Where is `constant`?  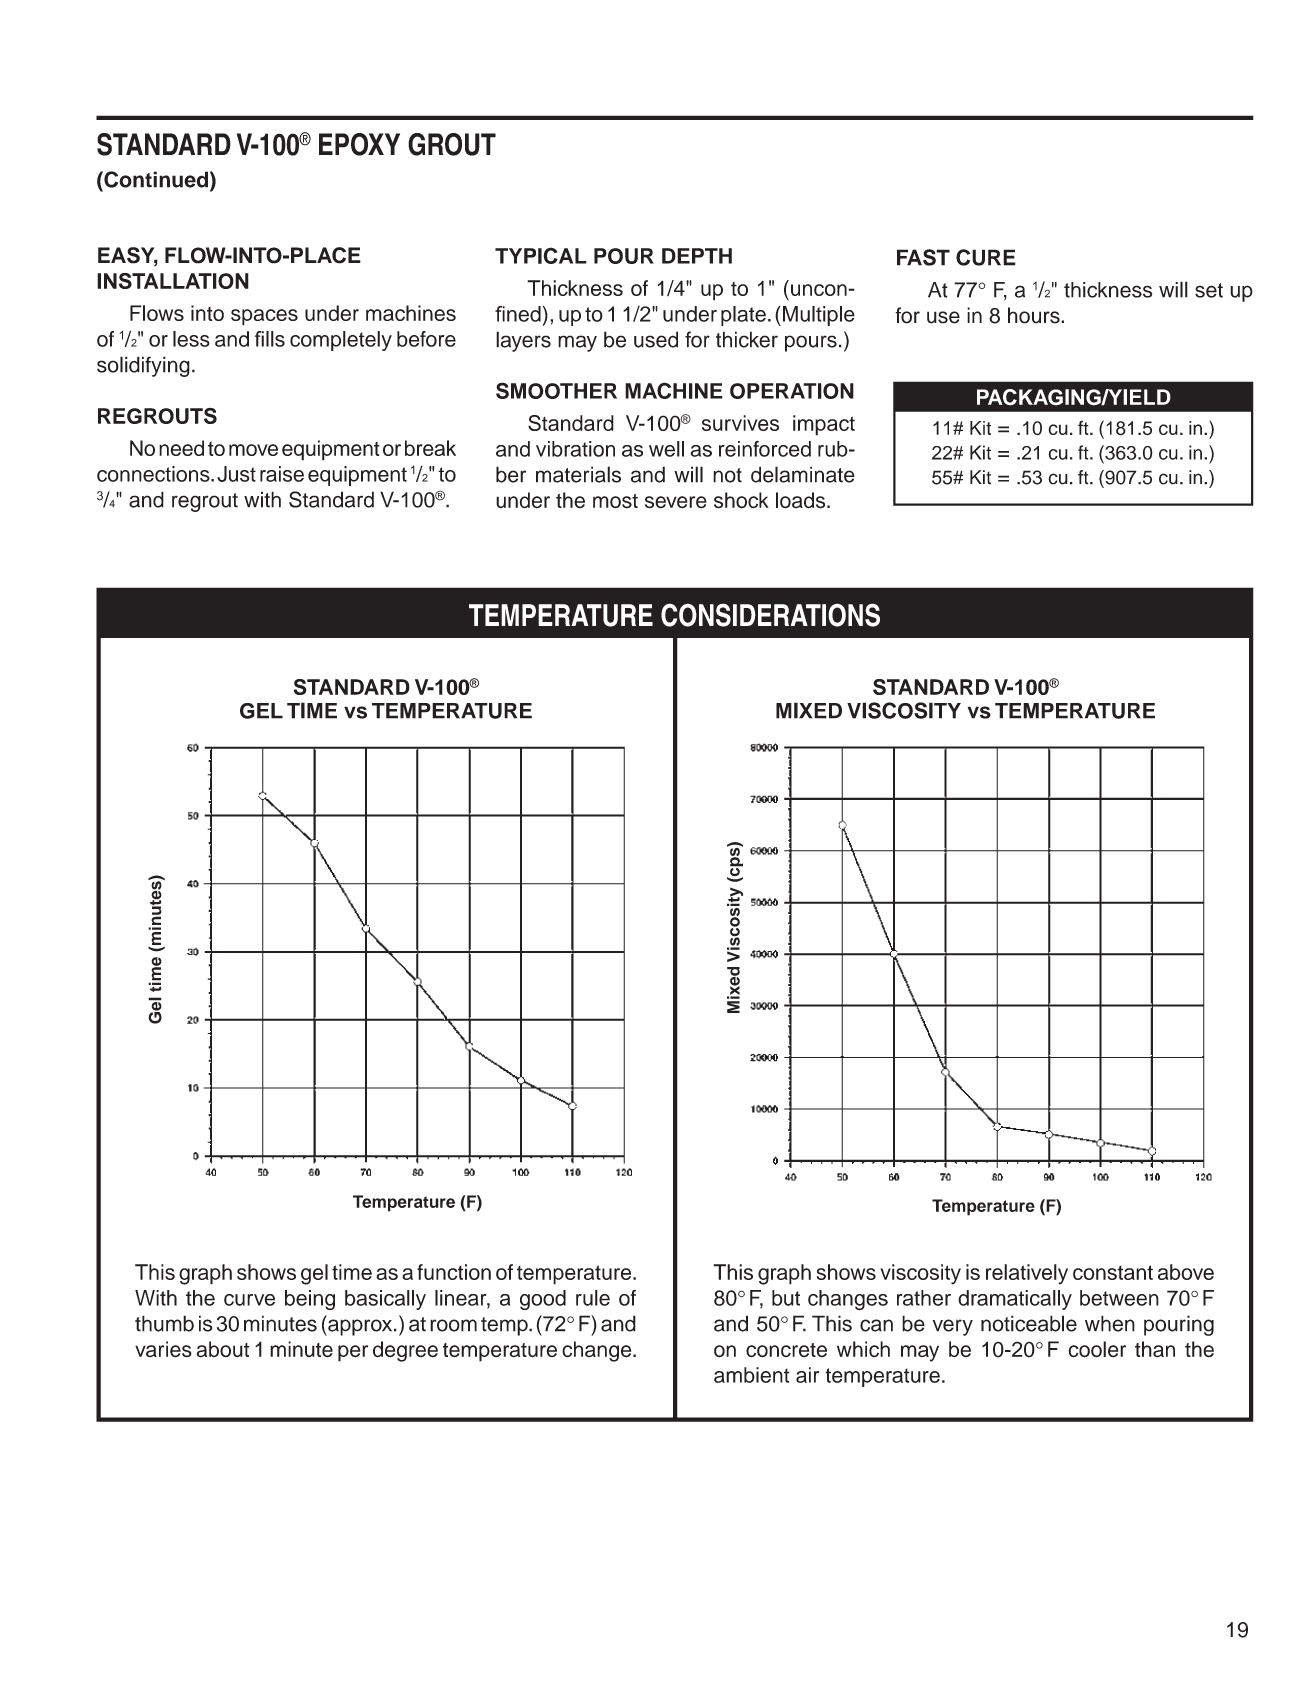 constant is located at coordinates (1113, 1272).
